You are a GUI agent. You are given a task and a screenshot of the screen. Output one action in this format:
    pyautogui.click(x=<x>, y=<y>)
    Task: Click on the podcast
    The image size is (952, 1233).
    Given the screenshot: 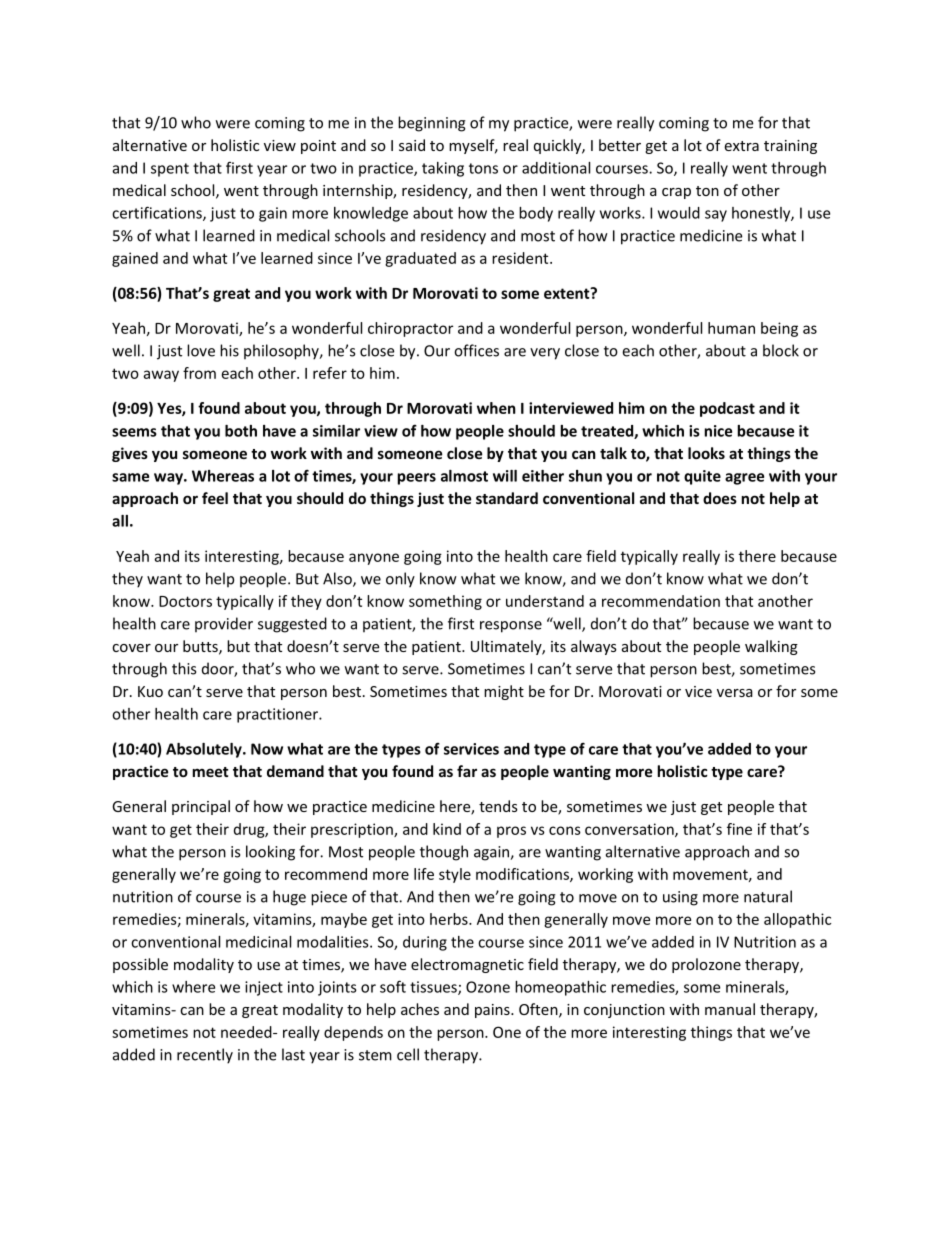 What is the action you would take?
    pyautogui.click(x=727, y=409)
